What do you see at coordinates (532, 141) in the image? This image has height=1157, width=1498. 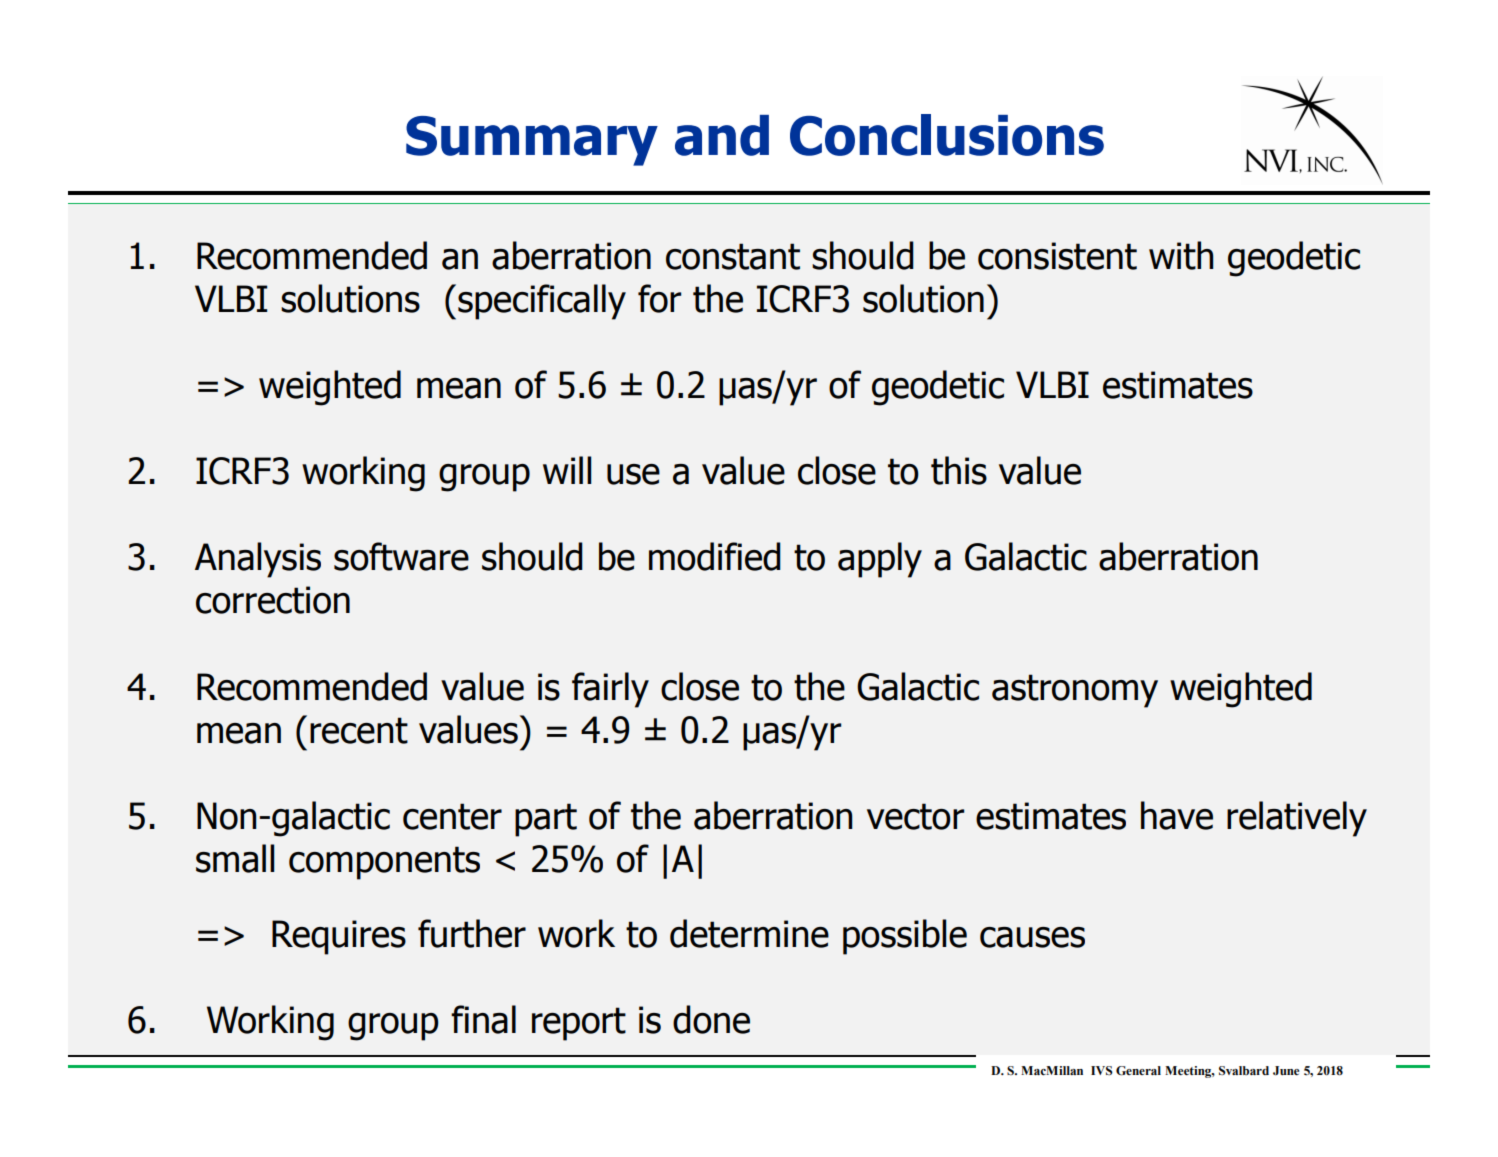 I see `Summary` at bounding box center [532, 141].
